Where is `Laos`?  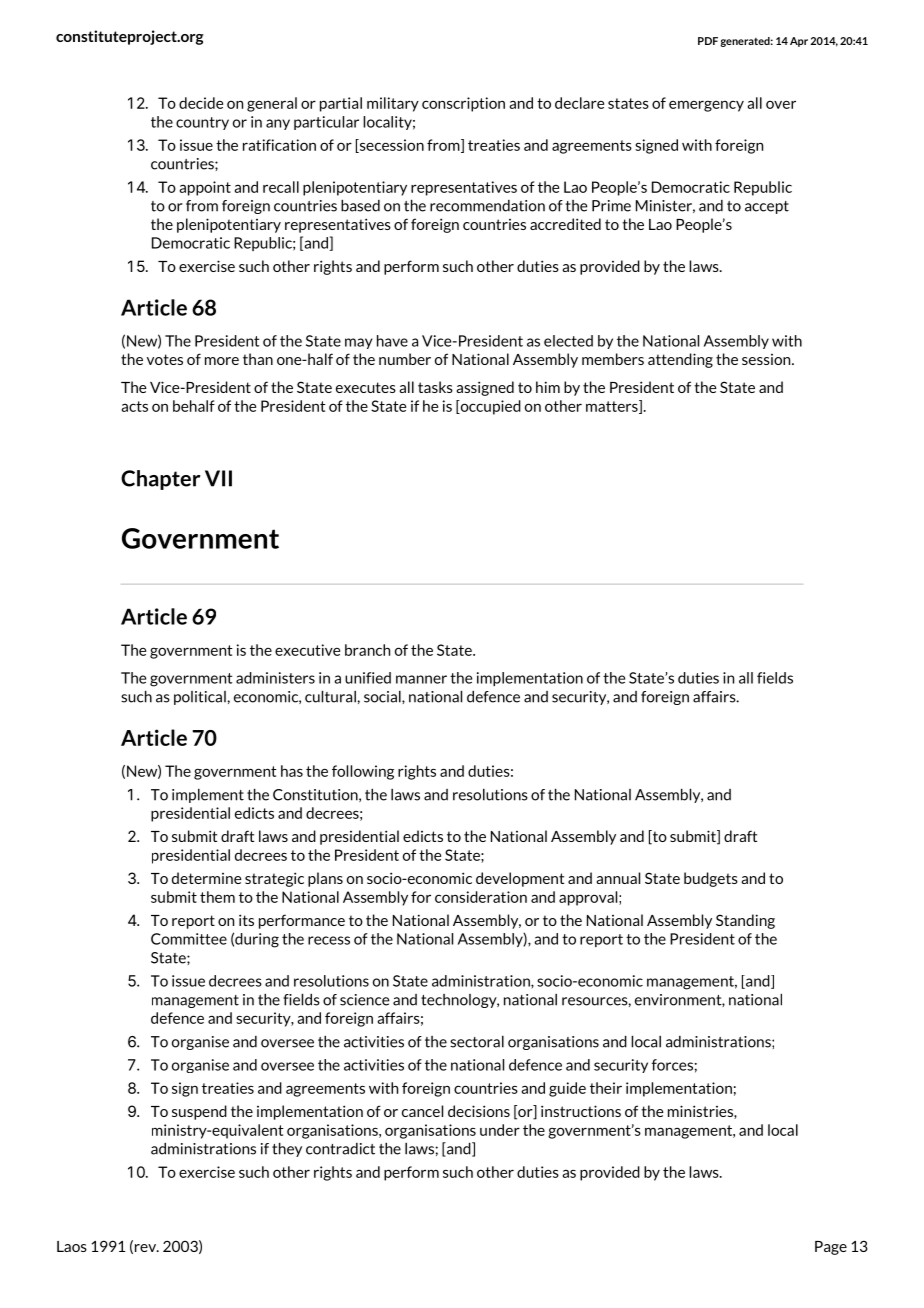
Laos is located at coordinates (72, 1246).
